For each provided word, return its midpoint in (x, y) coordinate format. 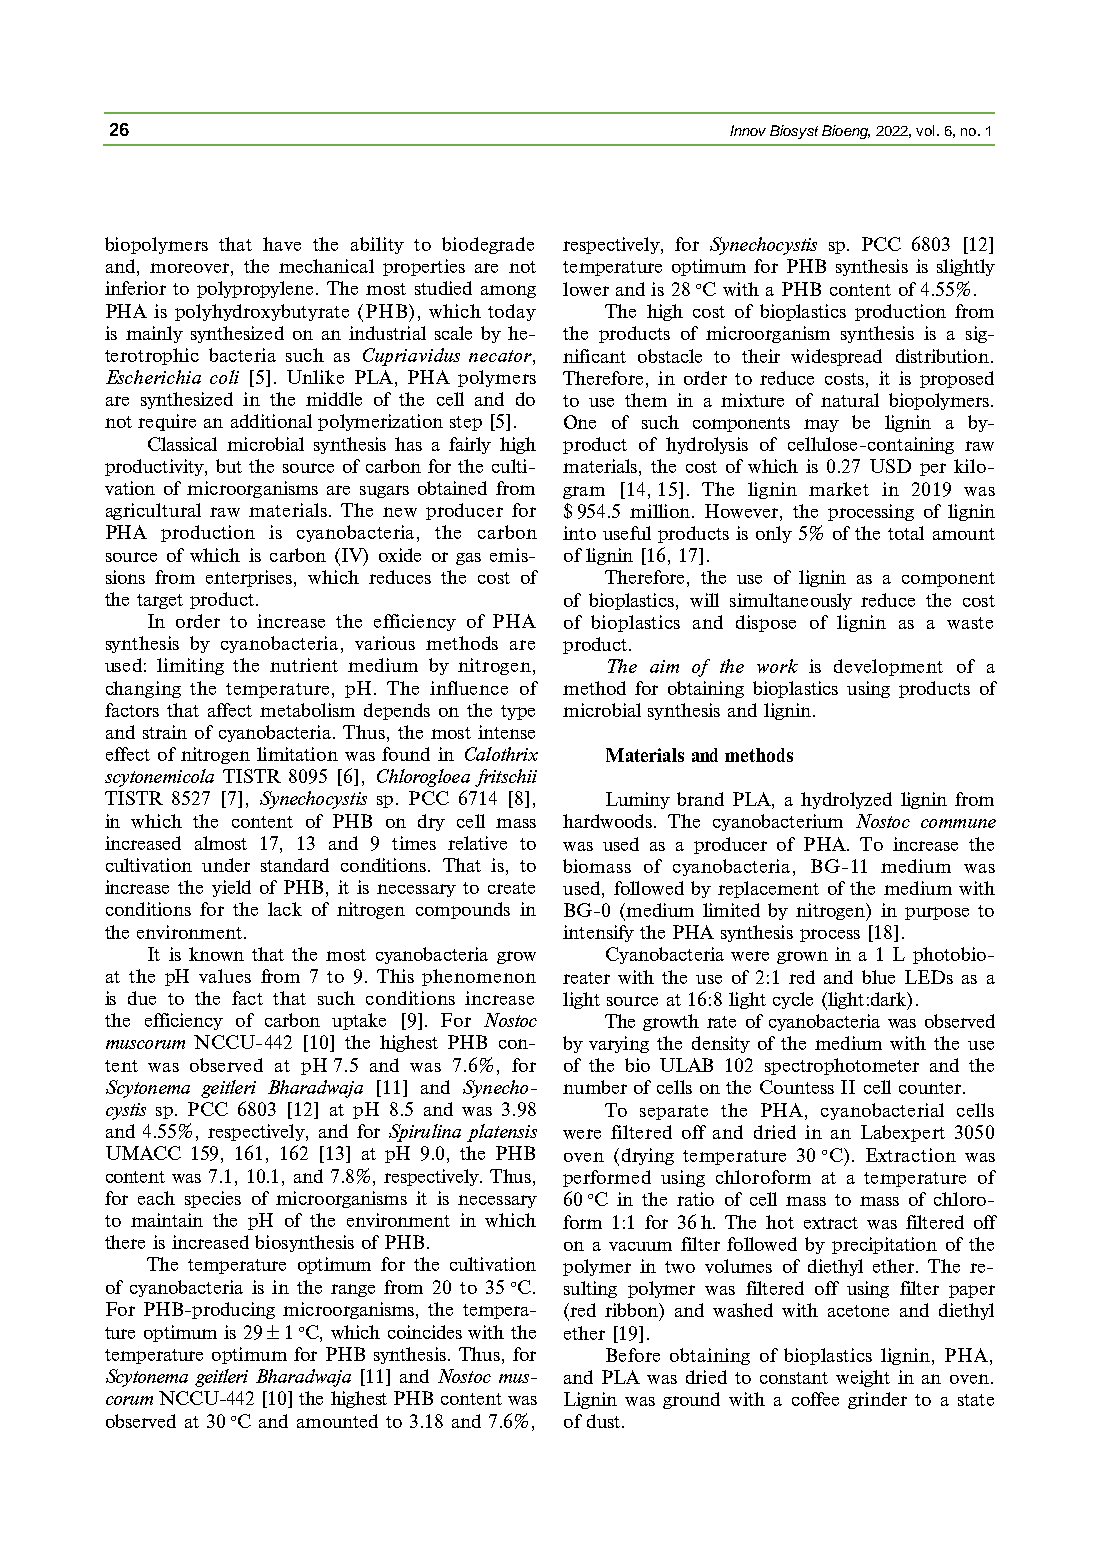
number (595, 1087)
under (226, 865)
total (906, 533)
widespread (836, 357)
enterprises (250, 578)
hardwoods (607, 821)
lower (586, 289)
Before (633, 1355)
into (579, 533)
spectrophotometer (842, 1066)
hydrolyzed (846, 800)
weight (863, 1378)
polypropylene (255, 289)
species (213, 1199)
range (353, 1290)
